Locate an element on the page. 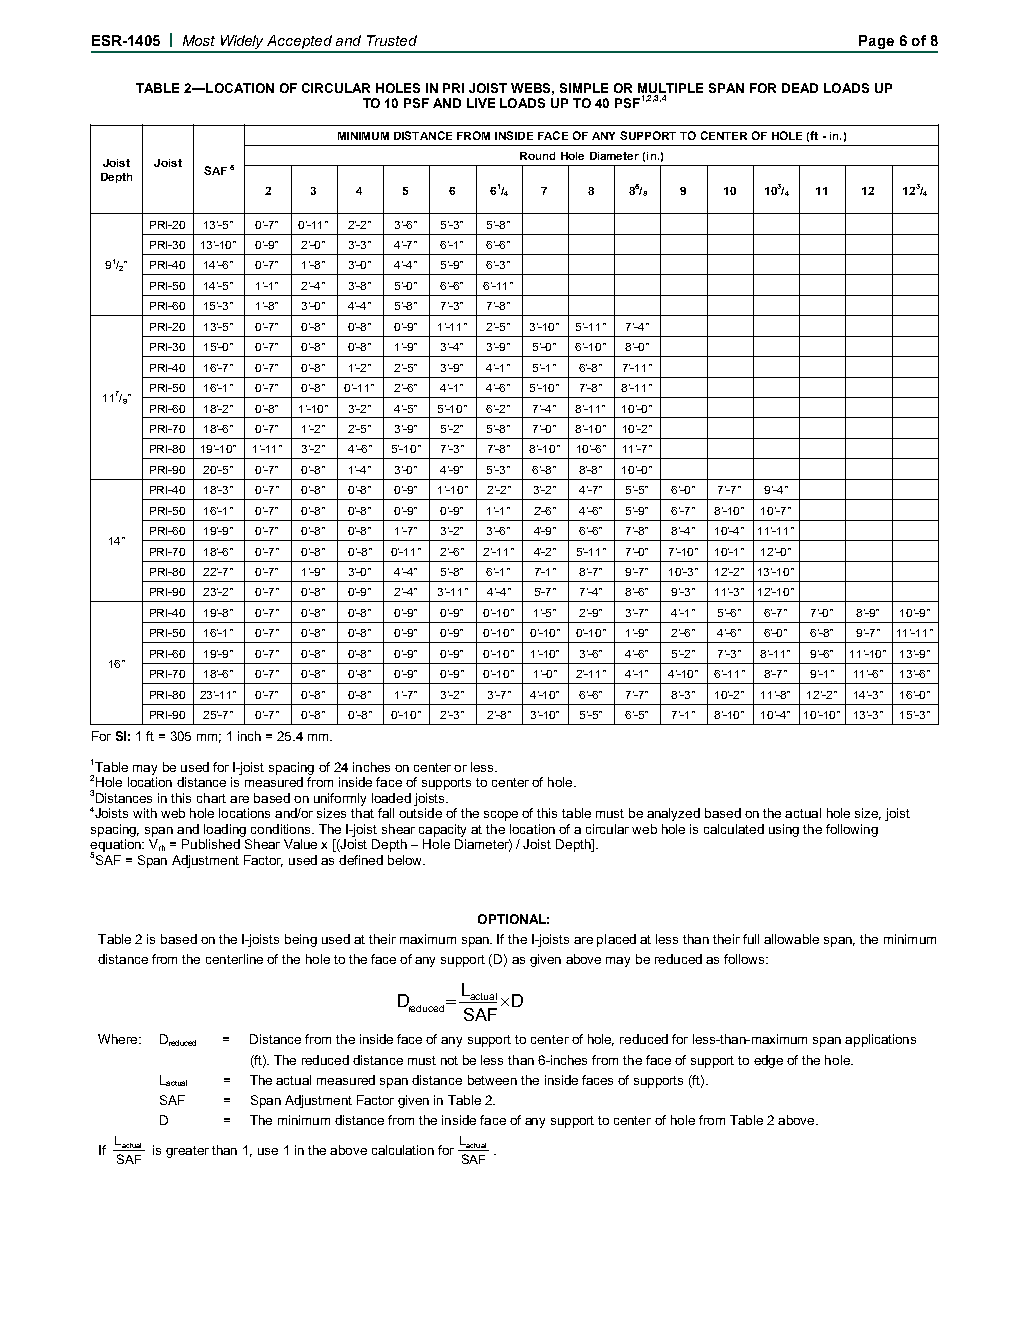 The height and width of the page is (1332, 1029). DEAD is located at coordinates (800, 88).
